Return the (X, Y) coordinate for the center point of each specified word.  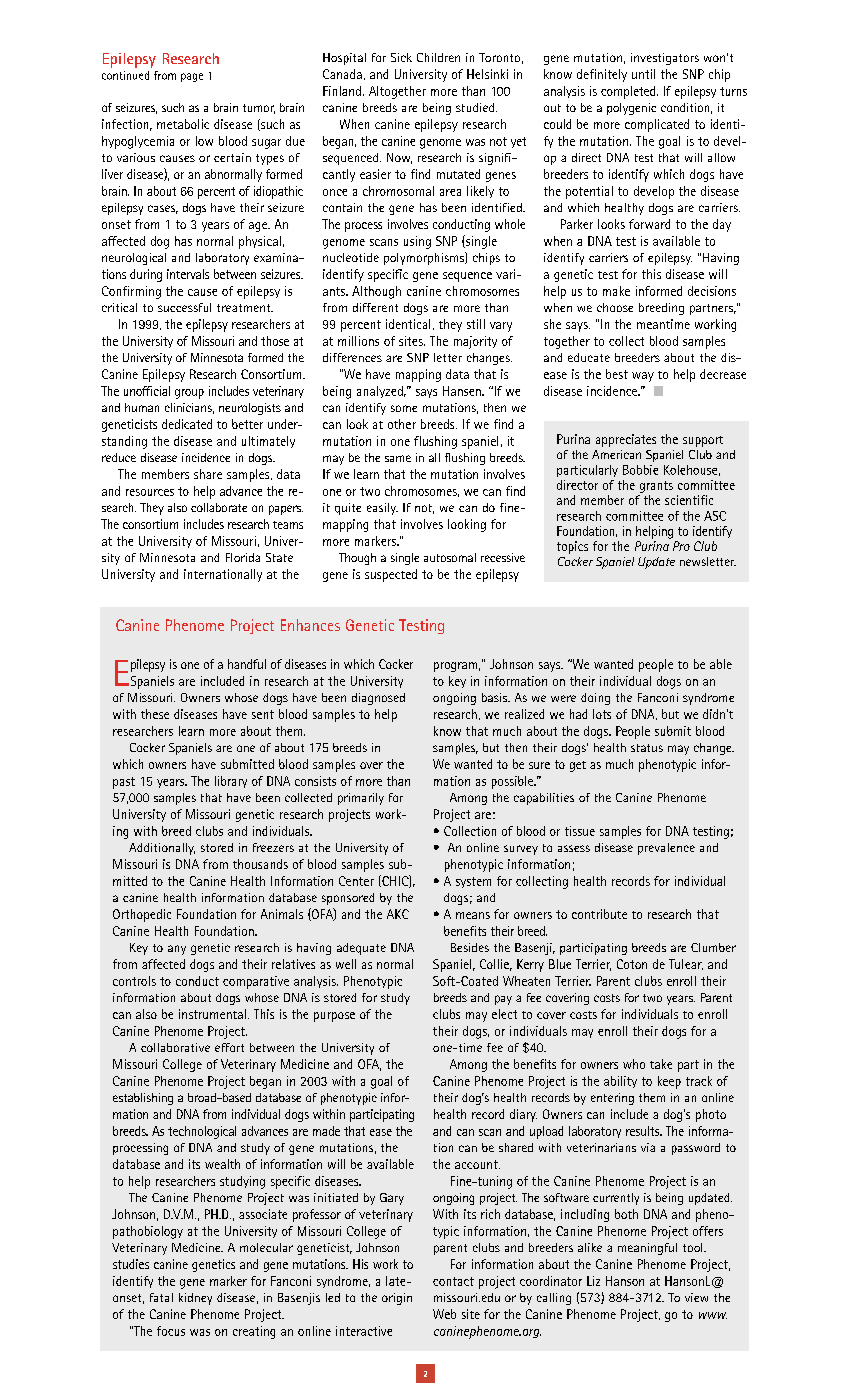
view (696, 1297)
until (643, 74)
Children (438, 57)
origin (397, 1299)
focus (171, 1331)
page (192, 77)
